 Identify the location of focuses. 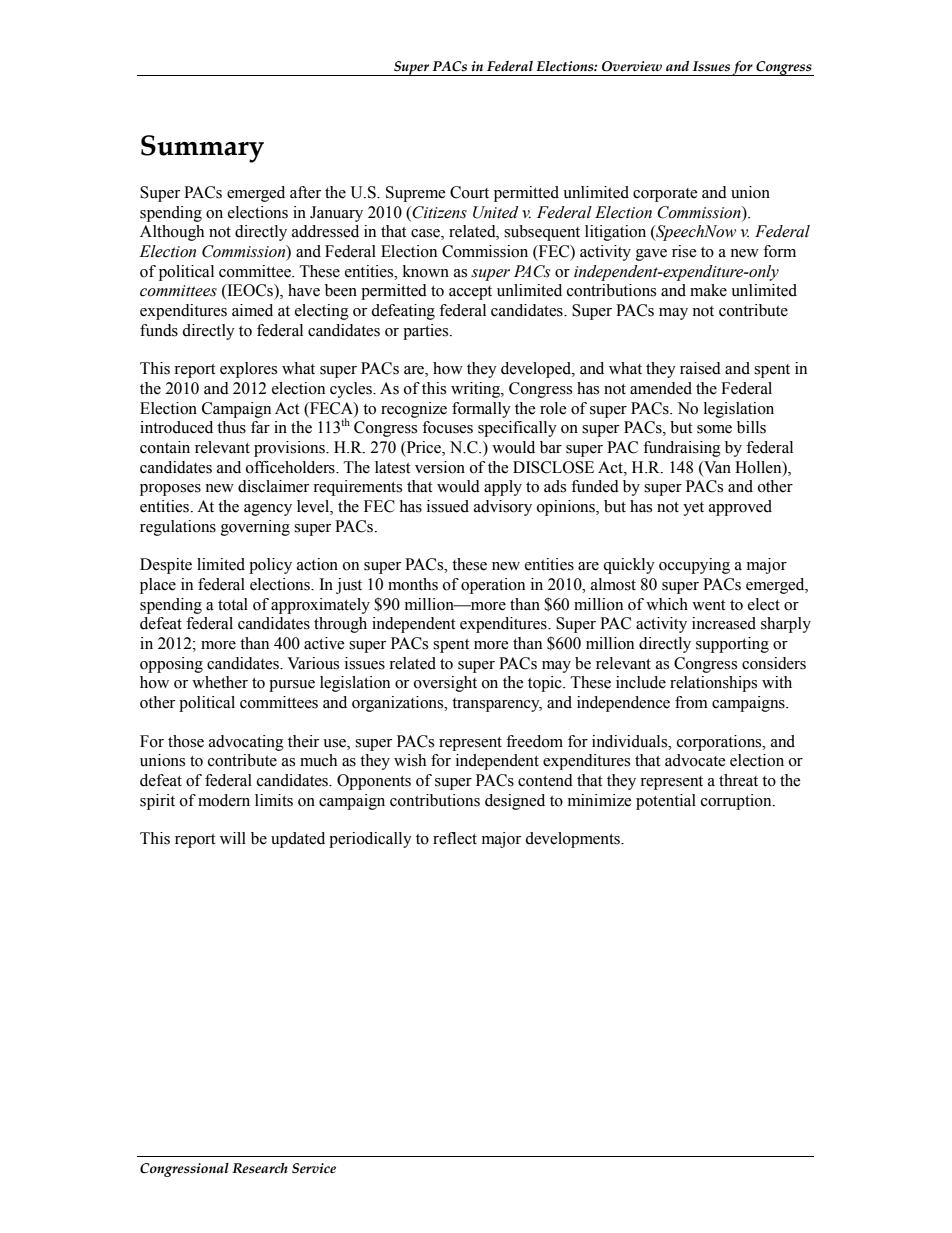
(447, 427).
